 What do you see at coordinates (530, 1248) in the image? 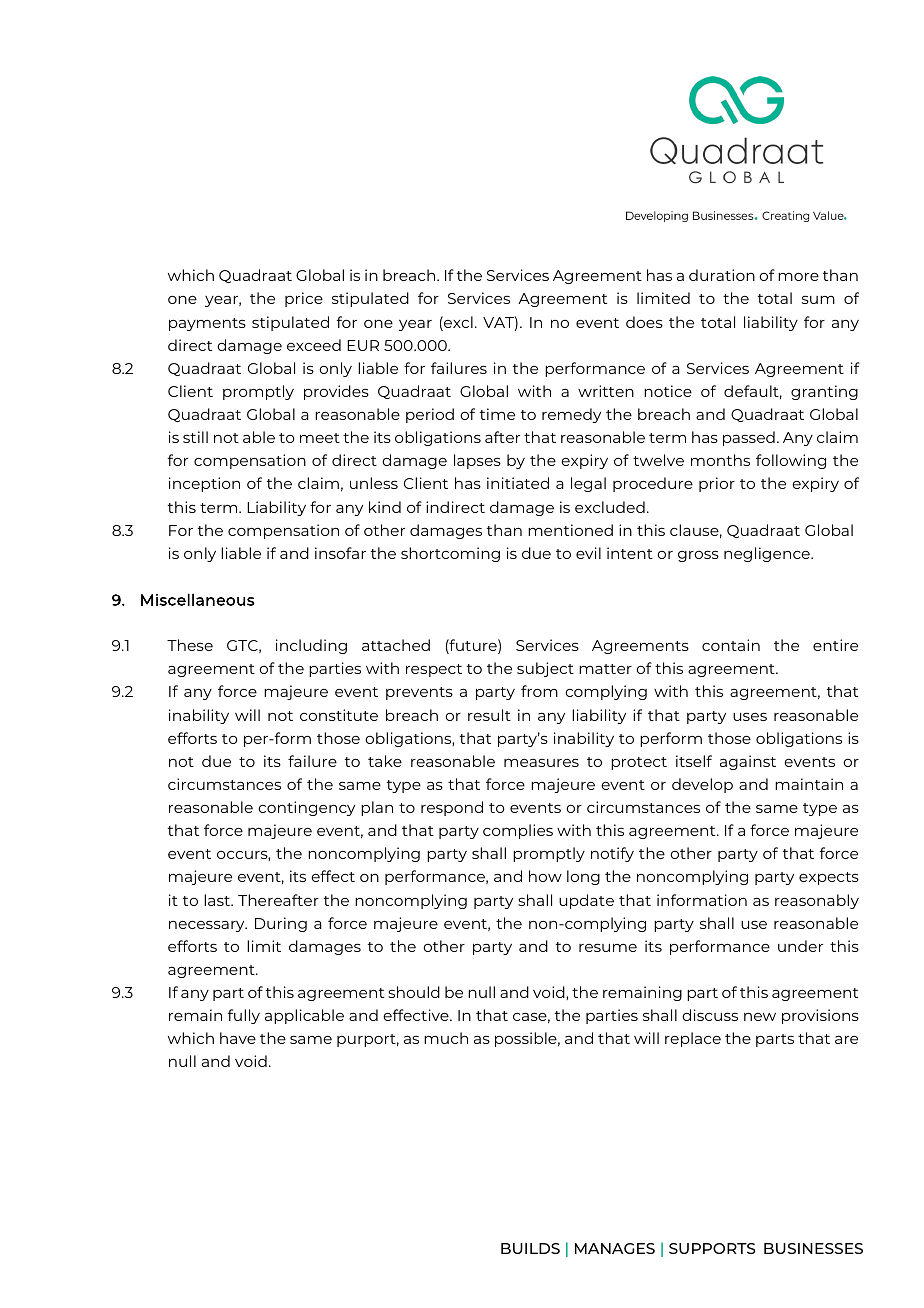
I see `BUILDS` at bounding box center [530, 1248].
